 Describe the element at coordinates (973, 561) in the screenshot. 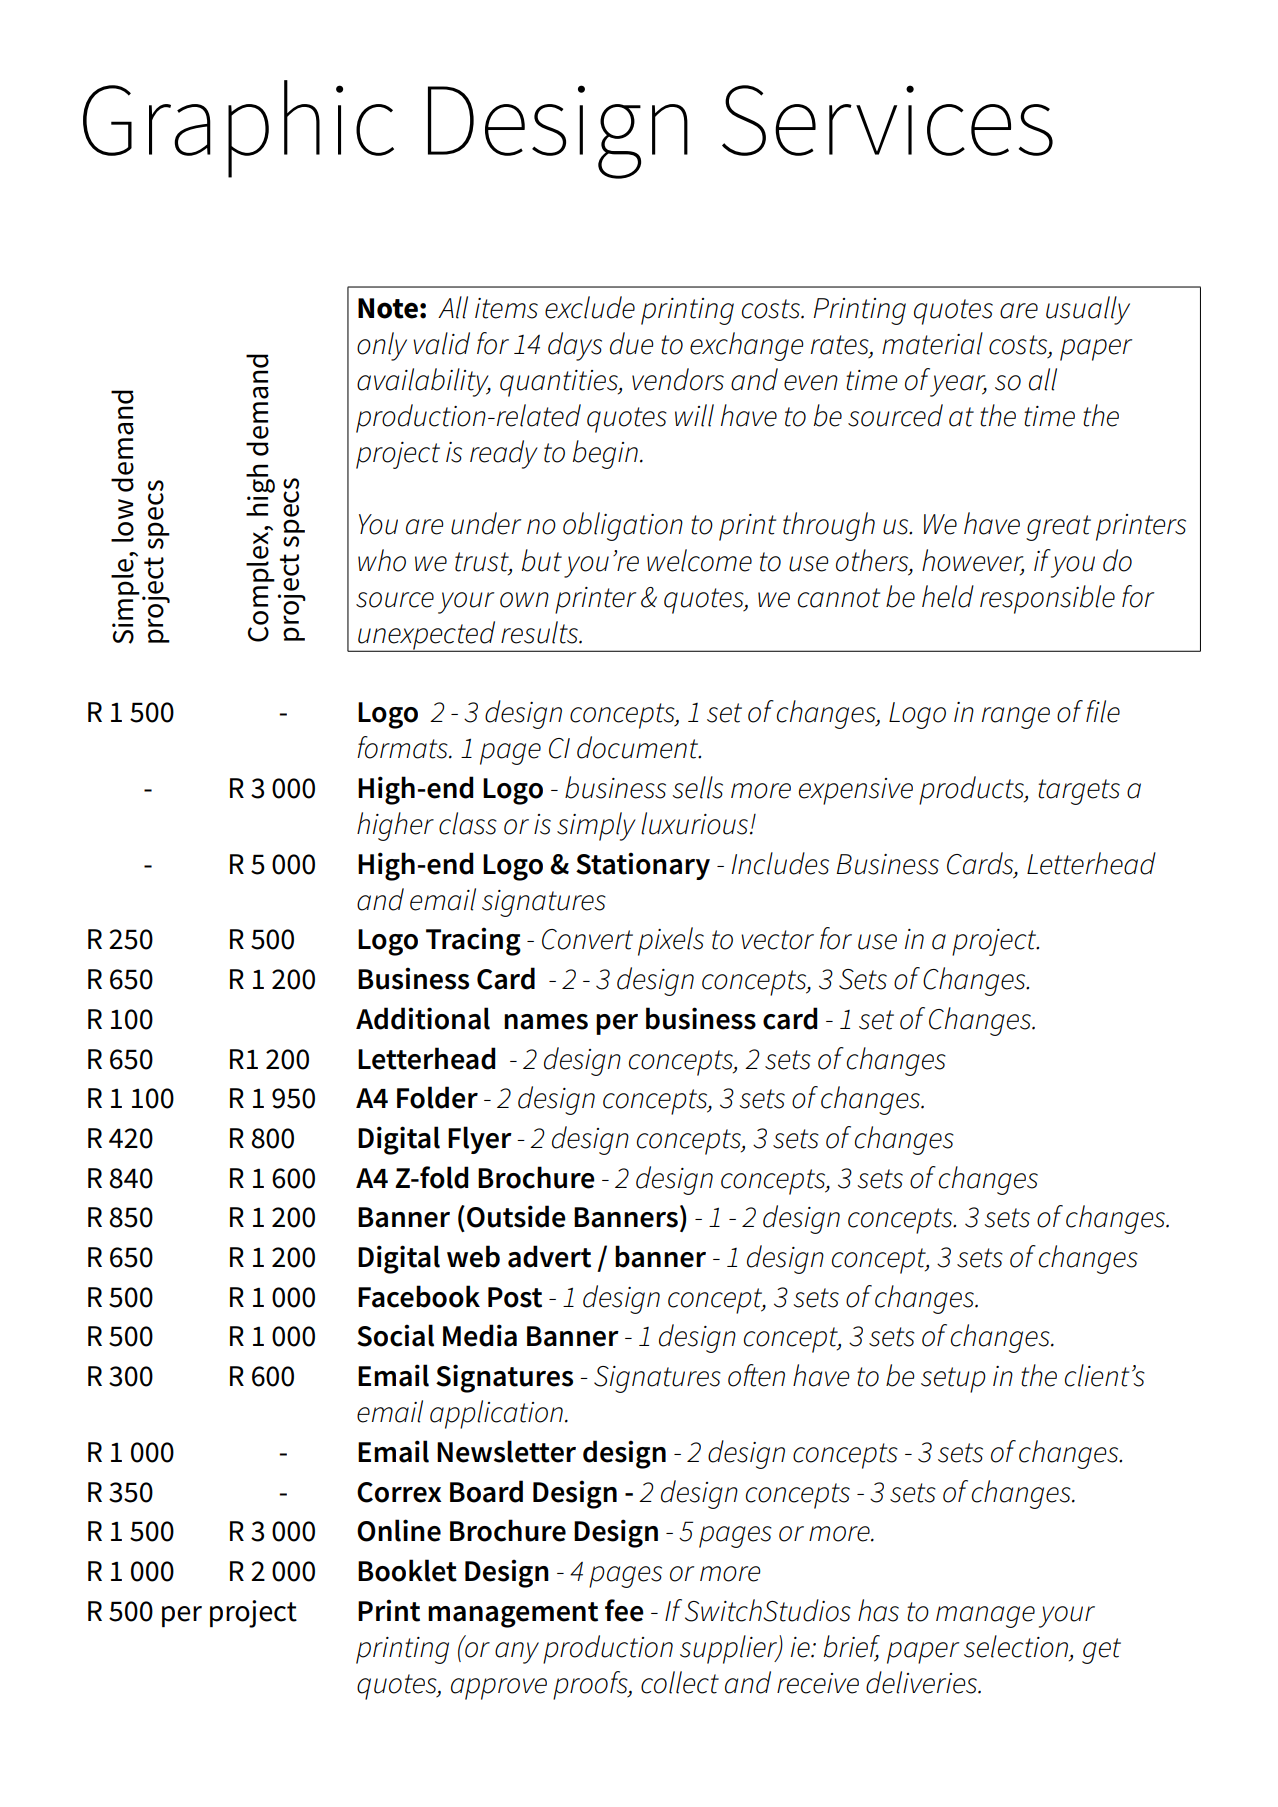

I see `however` at that location.
